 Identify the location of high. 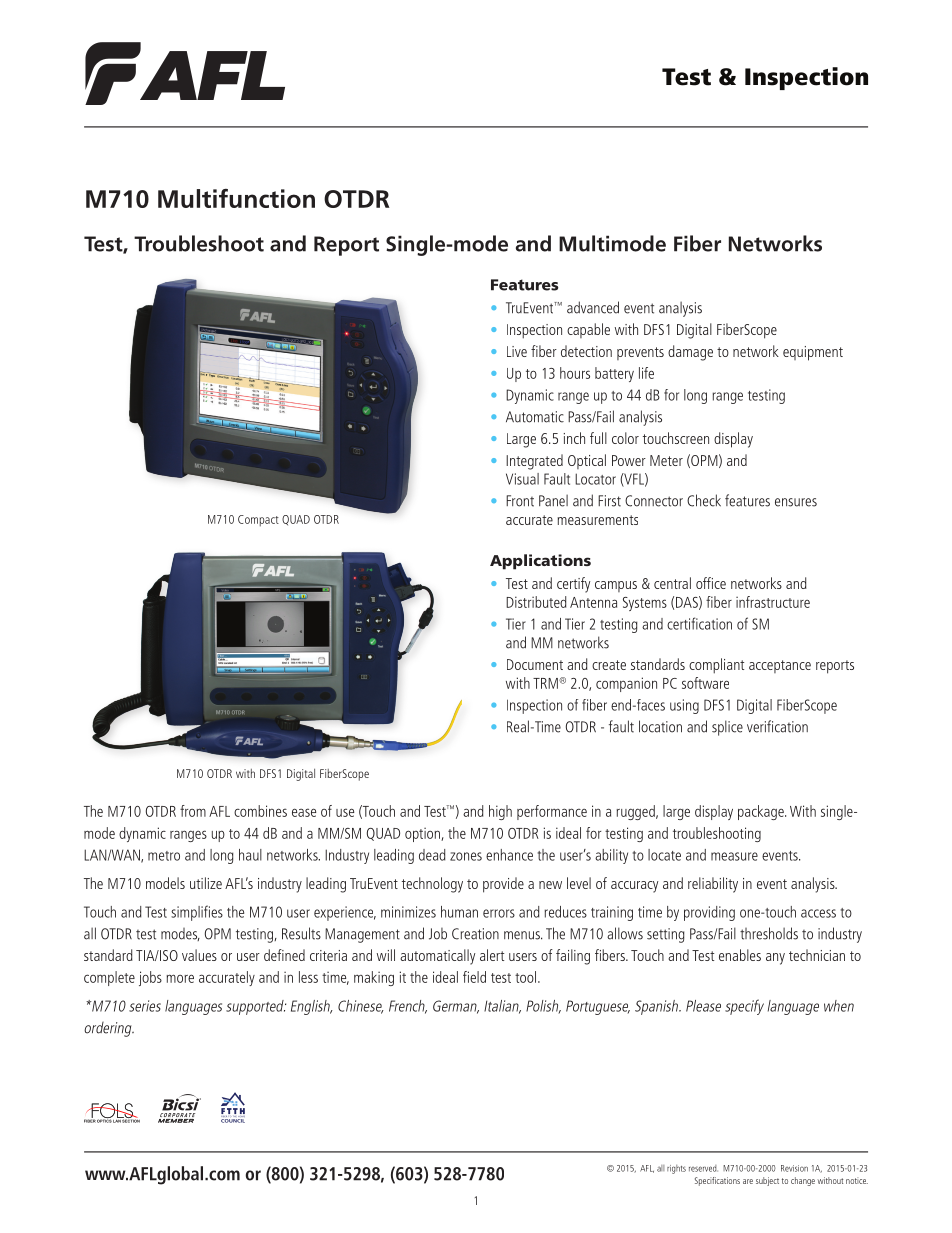
(500, 812).
